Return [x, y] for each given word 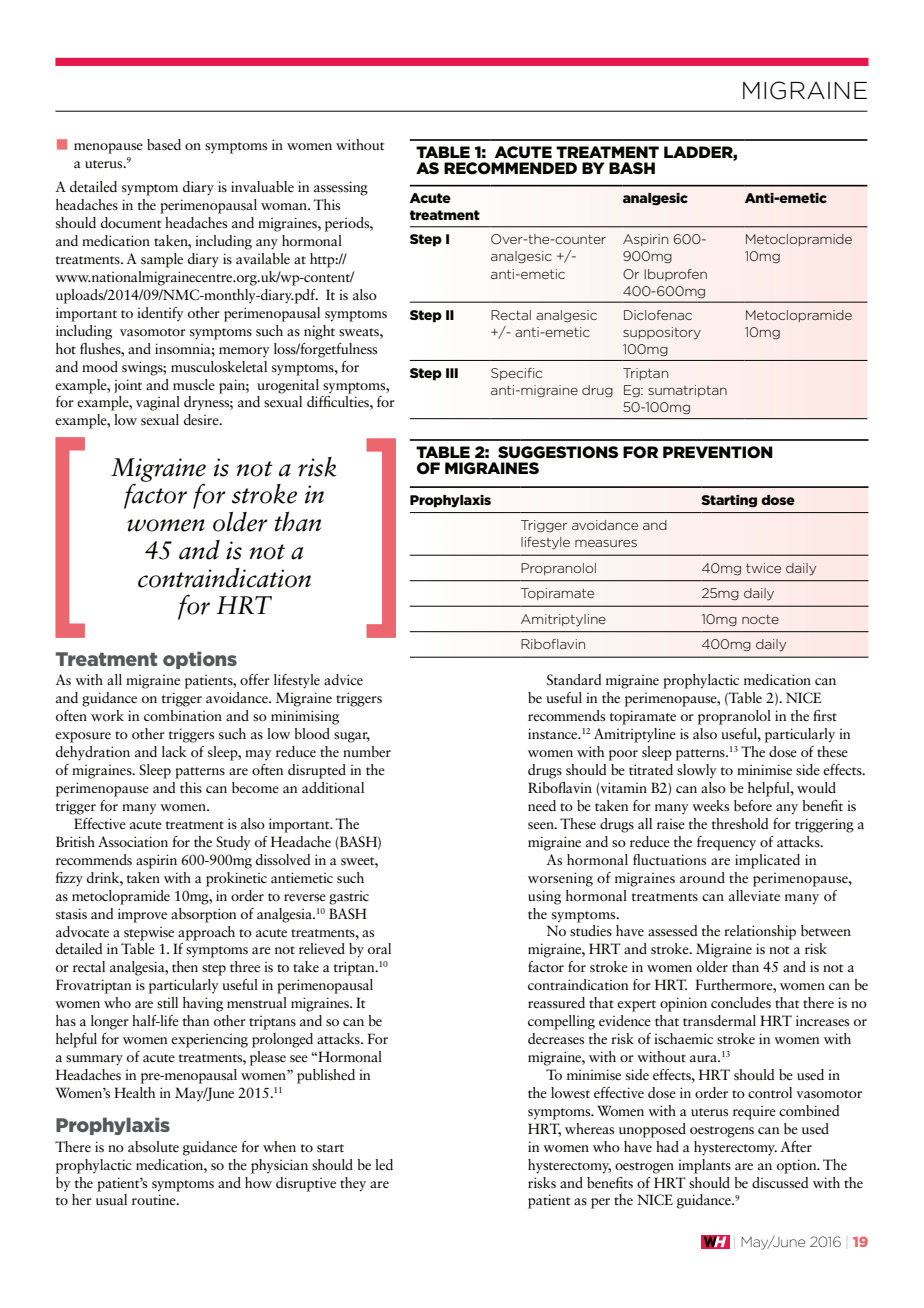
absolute [153, 1147]
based [164, 145]
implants [704, 1166]
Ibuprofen [675, 275]
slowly [697, 771]
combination [183, 715]
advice [343, 679]
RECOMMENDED [510, 168]
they [353, 1184]
